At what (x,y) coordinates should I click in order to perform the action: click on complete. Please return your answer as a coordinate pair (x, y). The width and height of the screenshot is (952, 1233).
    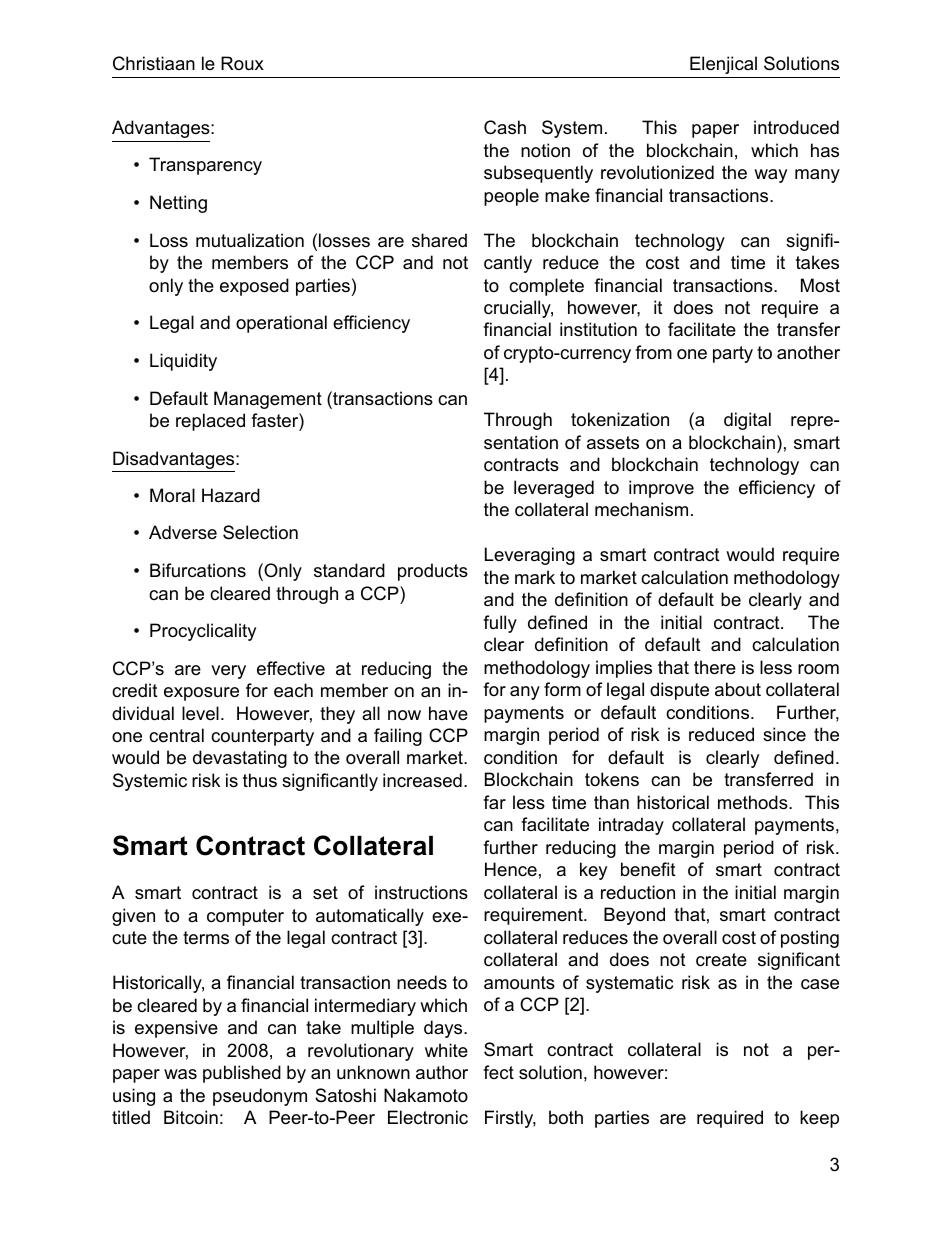
    Looking at the image, I should click on (546, 287).
